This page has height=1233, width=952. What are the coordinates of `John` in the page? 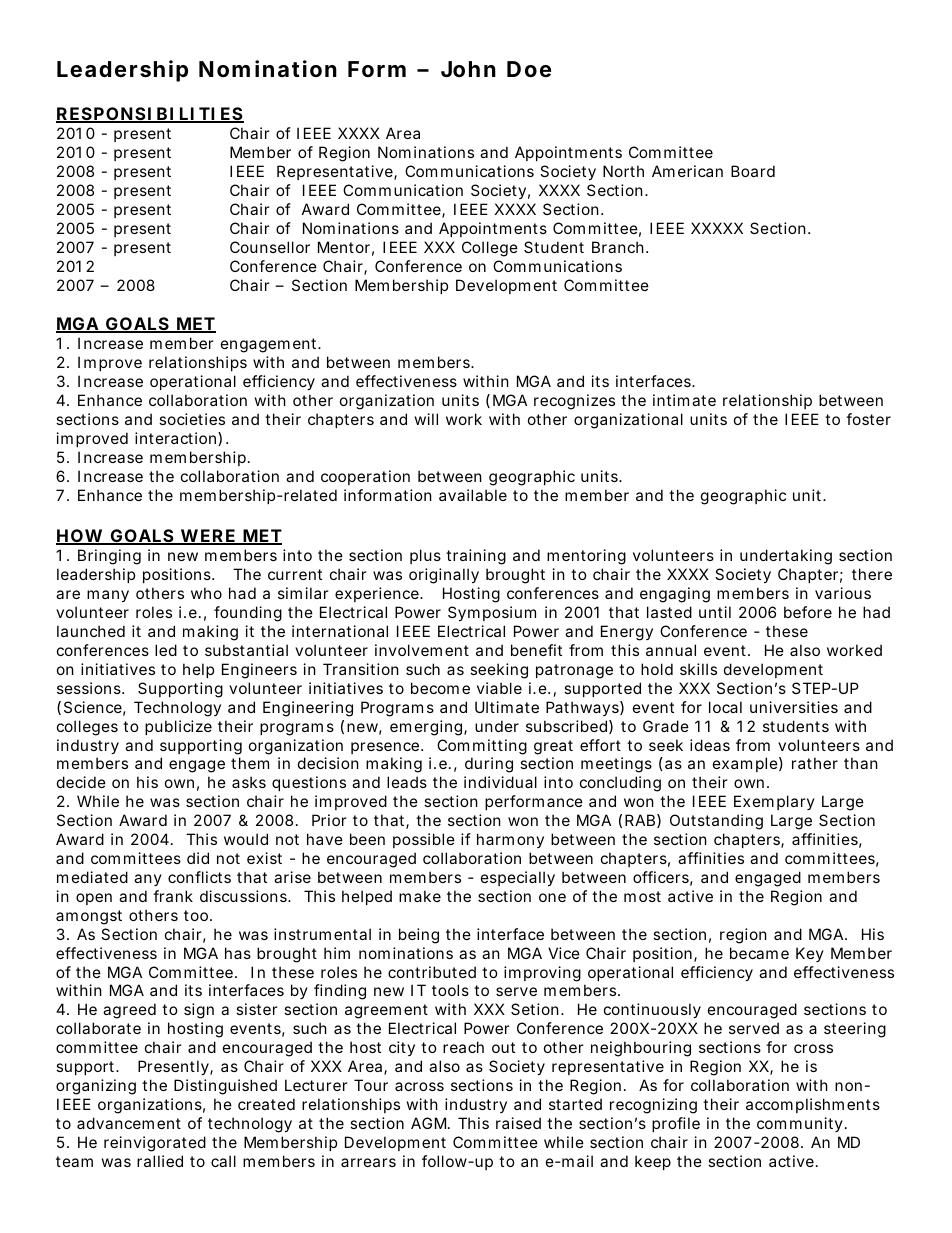 It's located at (468, 69).
